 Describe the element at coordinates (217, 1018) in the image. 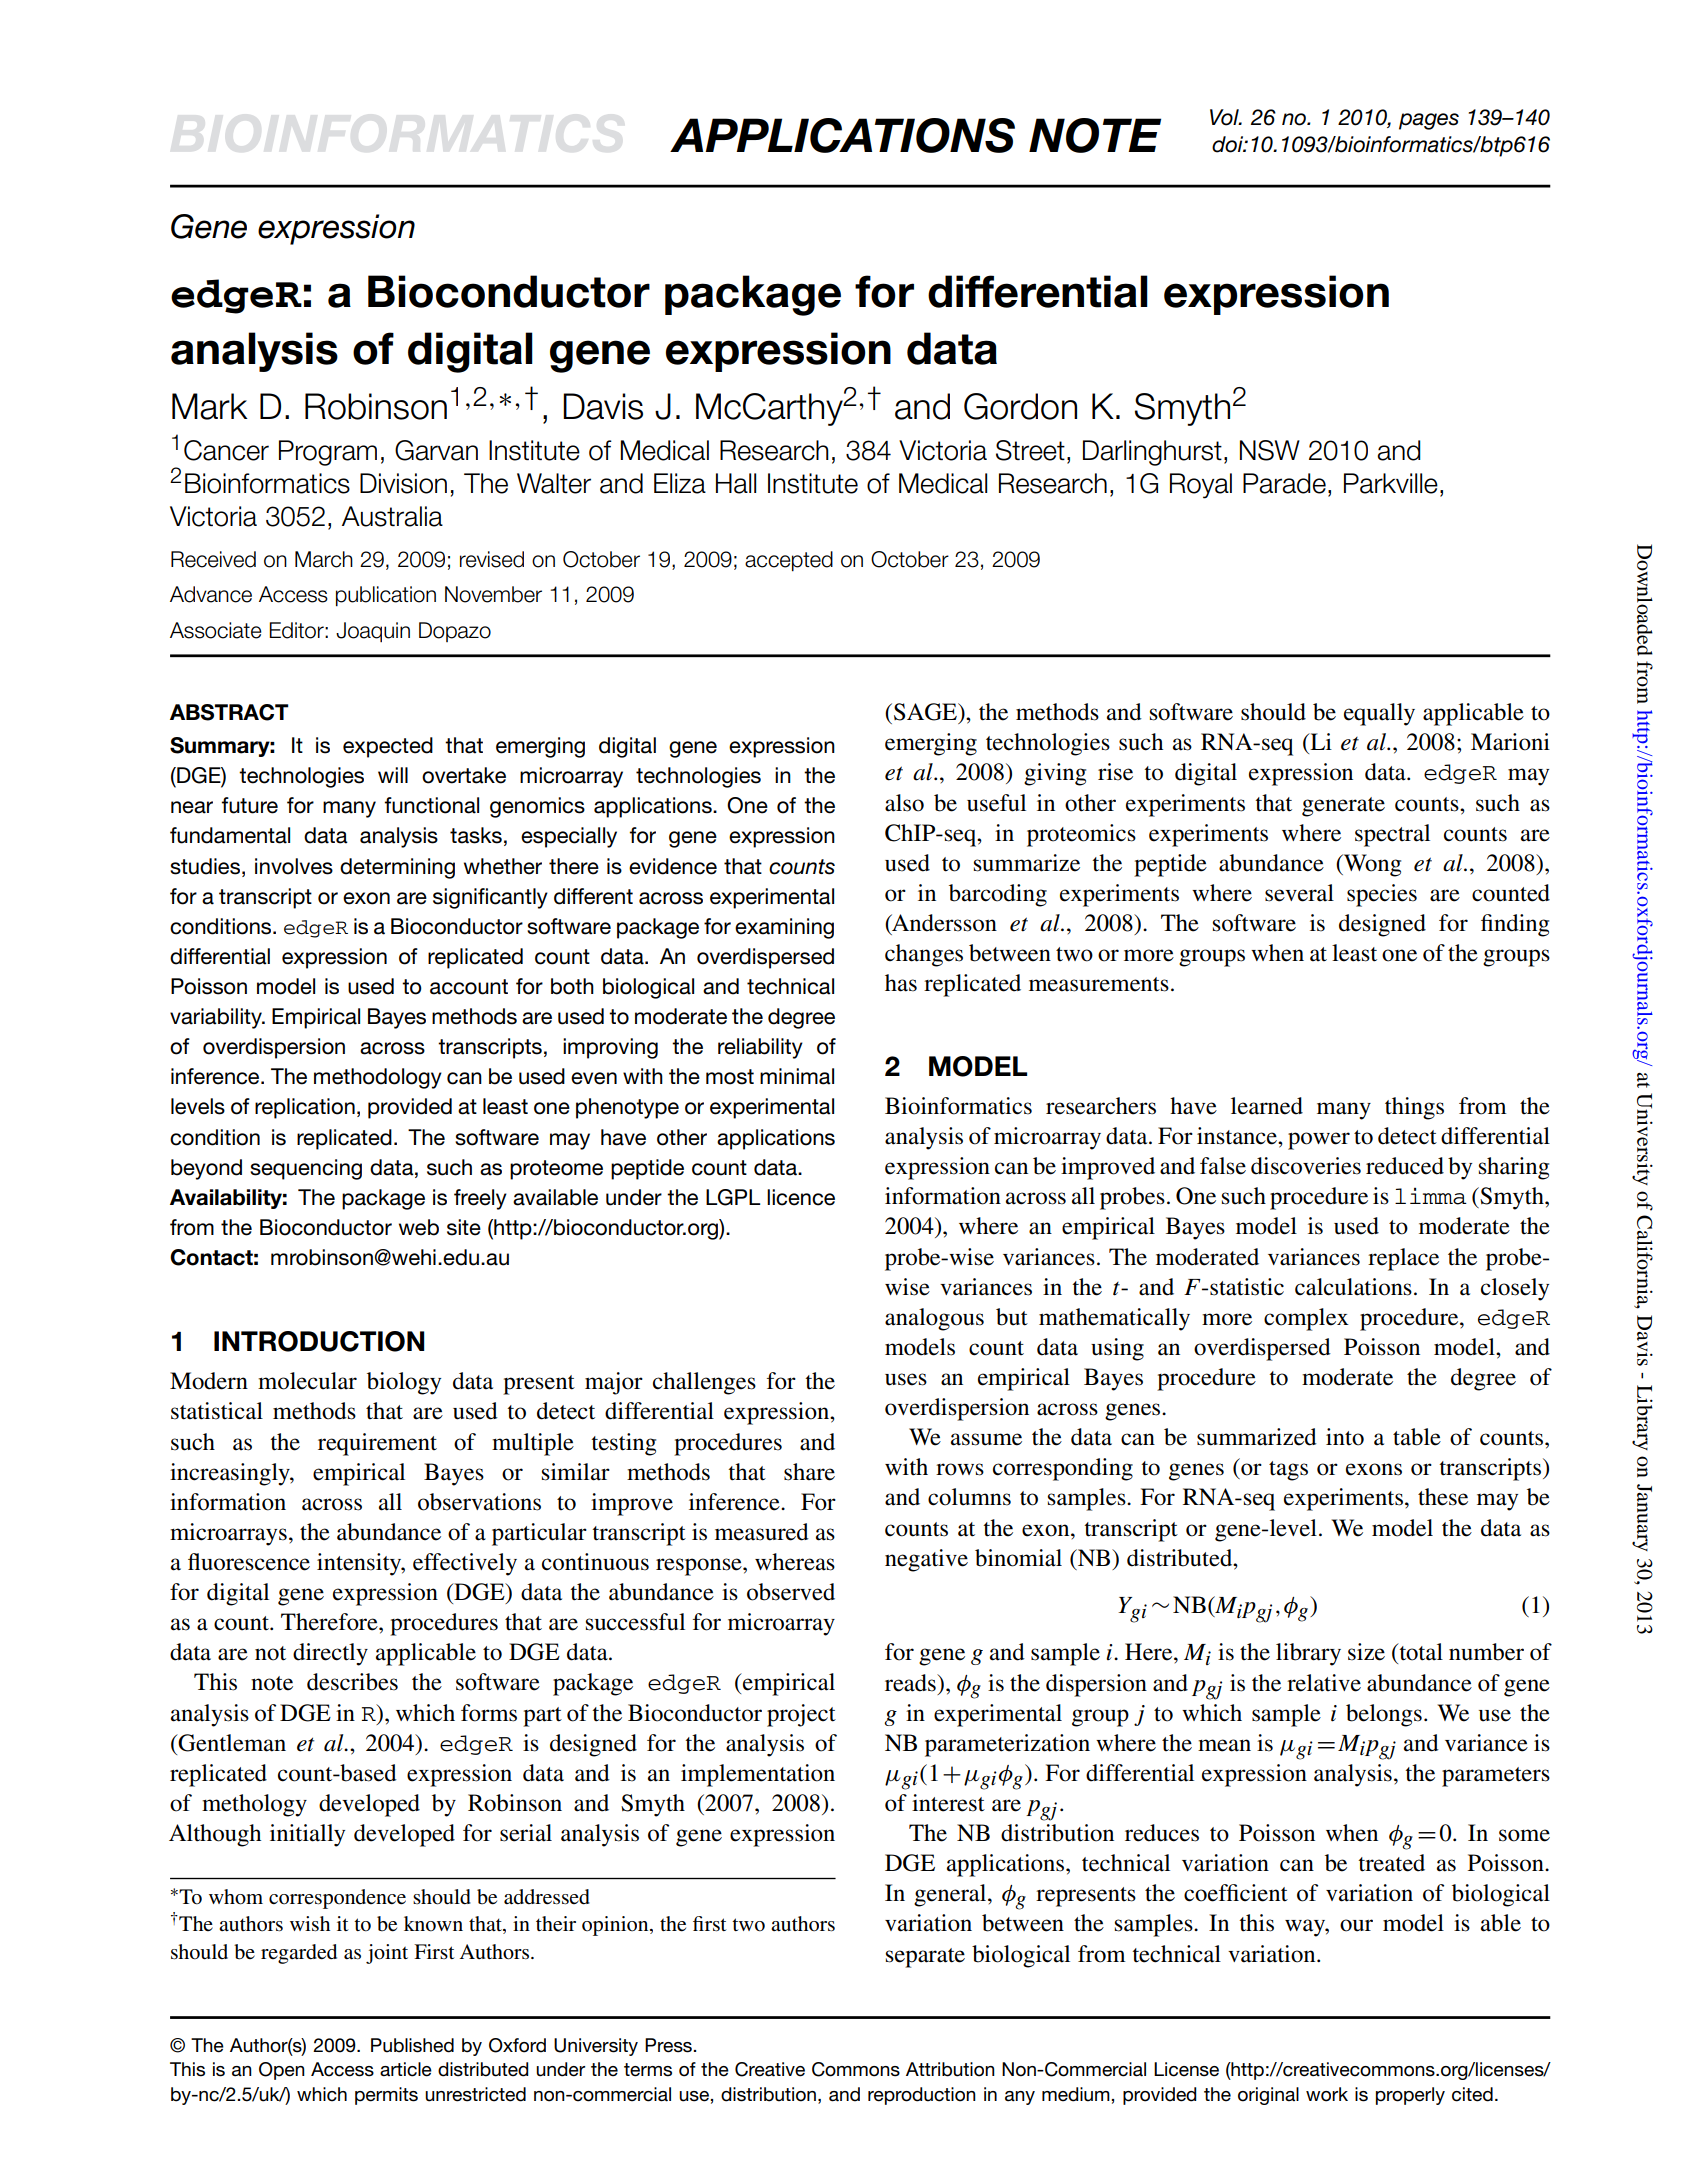

I see `variability` at that location.
